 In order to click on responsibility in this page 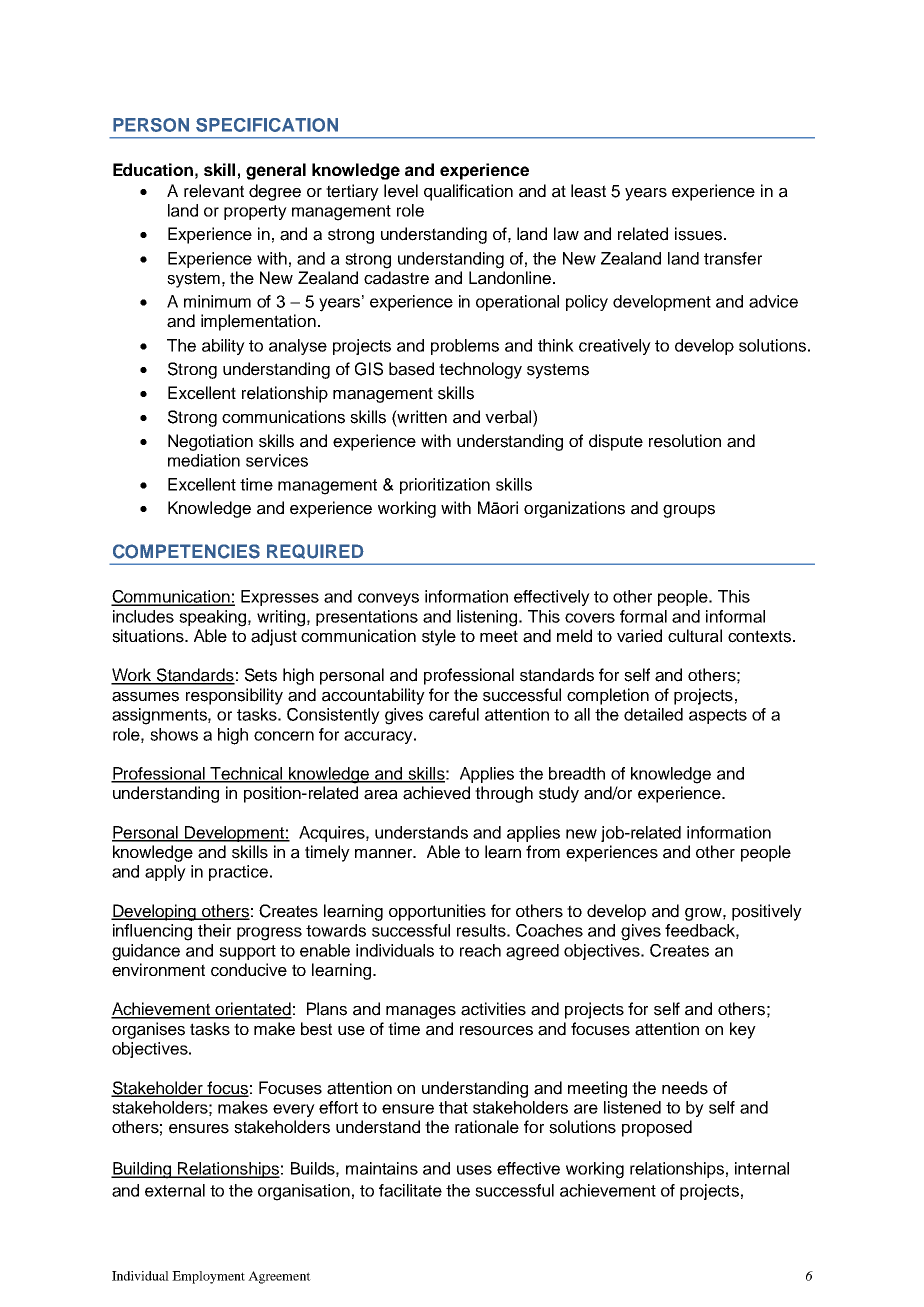, I will do `click(234, 696)`.
